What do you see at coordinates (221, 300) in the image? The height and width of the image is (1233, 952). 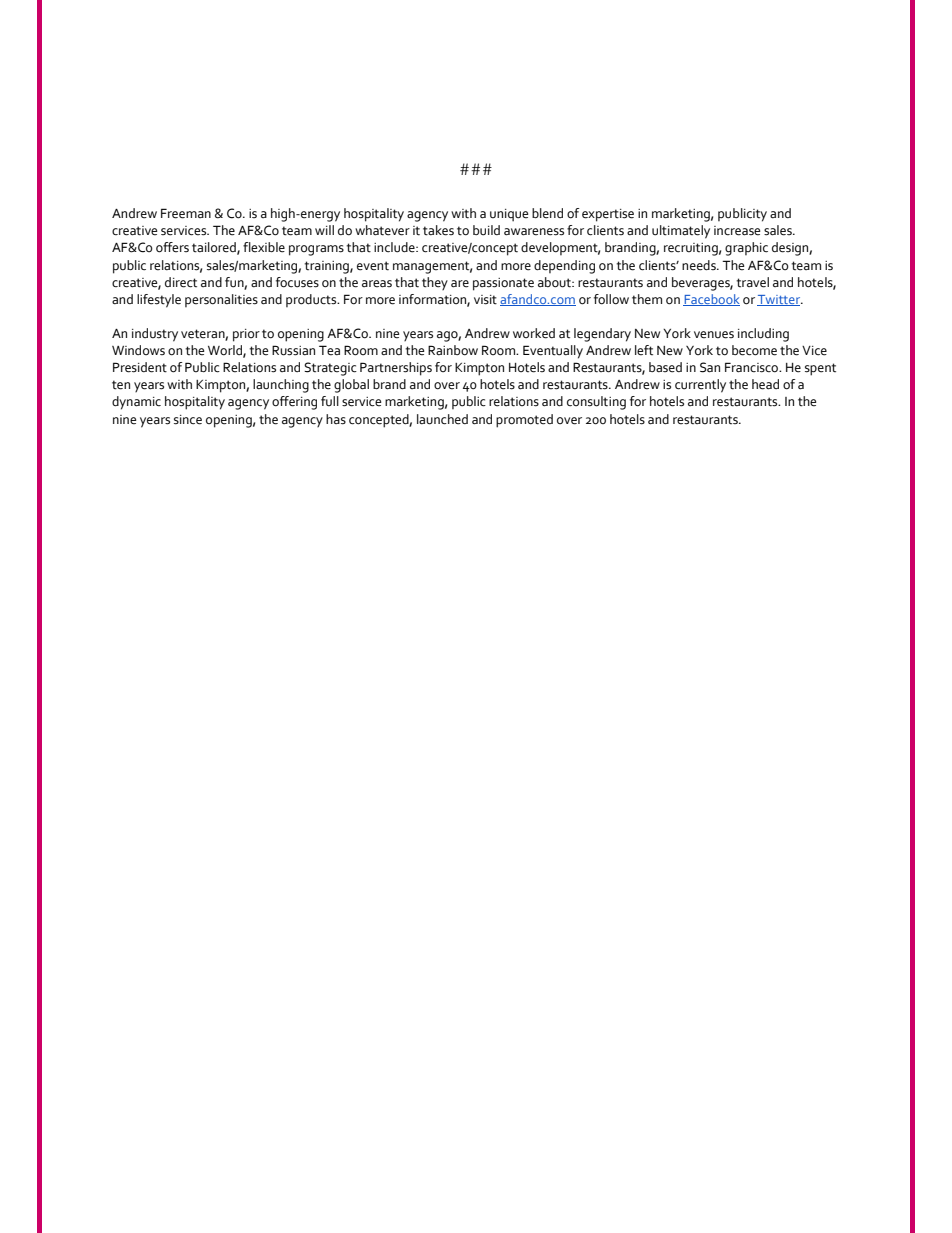 I see `personalities` at bounding box center [221, 300].
